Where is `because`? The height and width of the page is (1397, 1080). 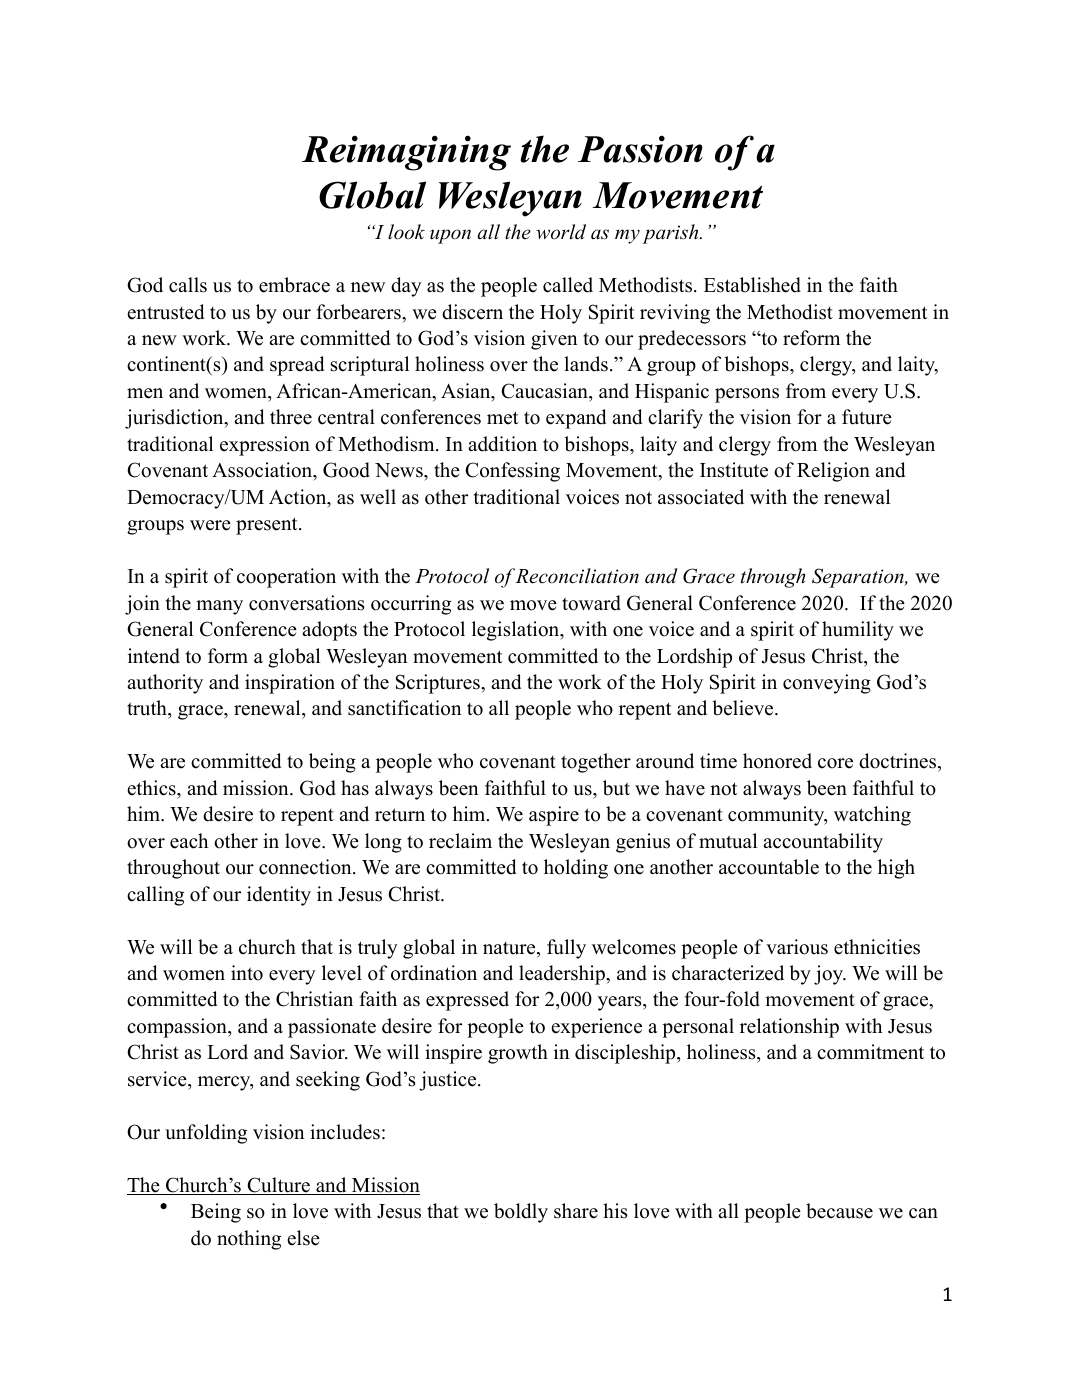
because is located at coordinates (839, 1211).
